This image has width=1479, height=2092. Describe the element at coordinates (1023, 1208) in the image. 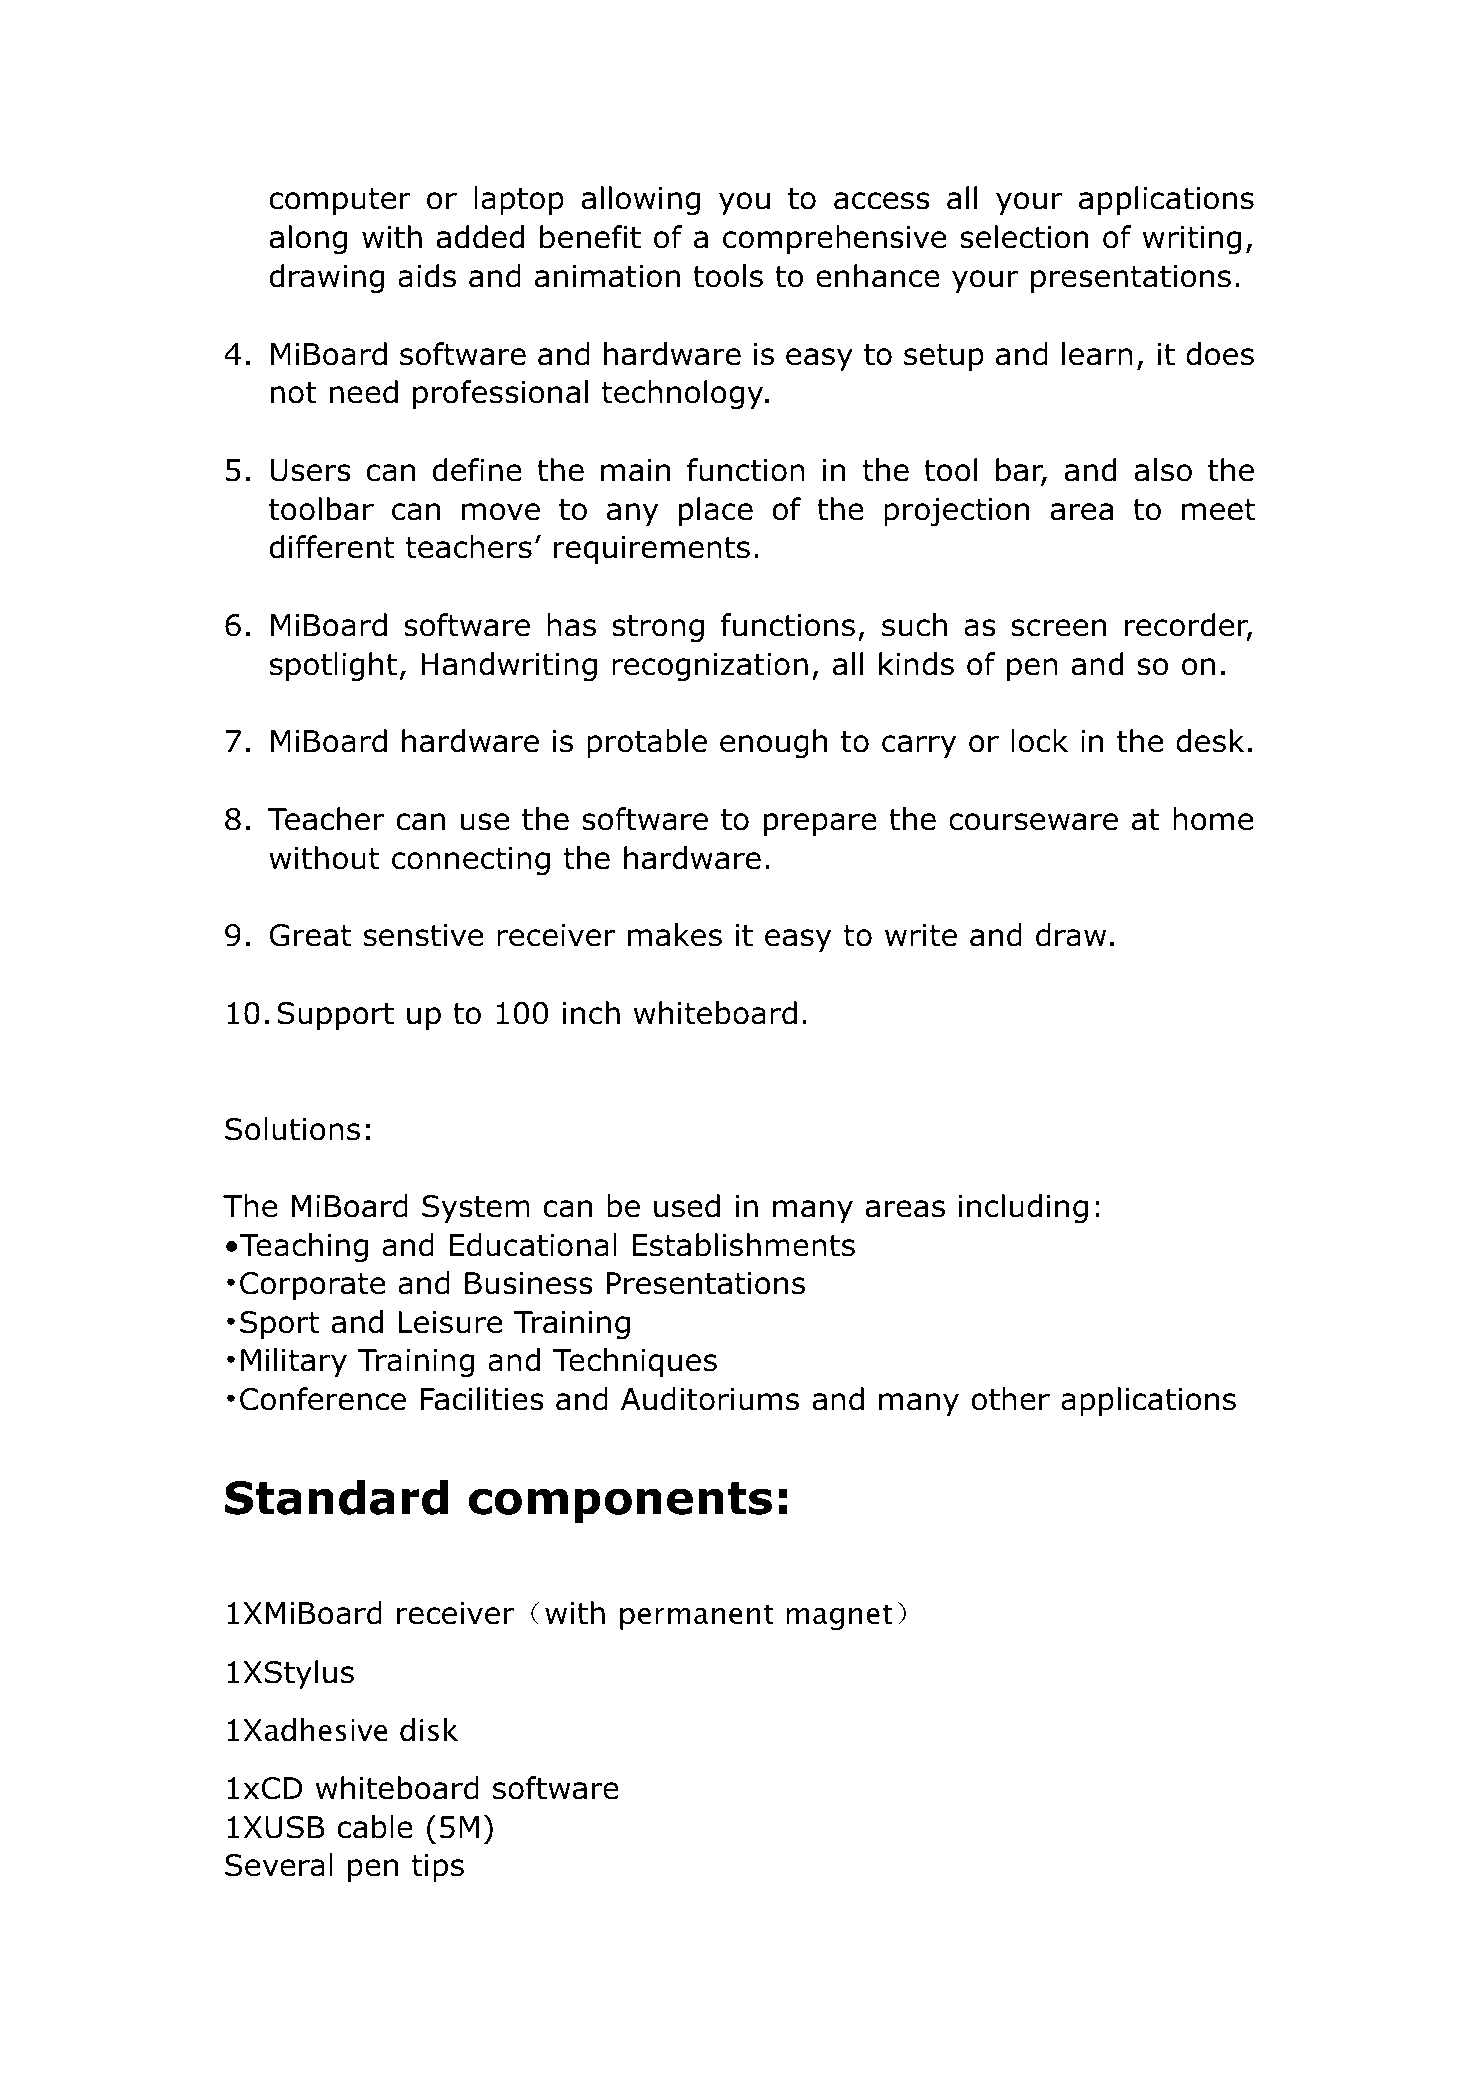

I see `including` at that location.
